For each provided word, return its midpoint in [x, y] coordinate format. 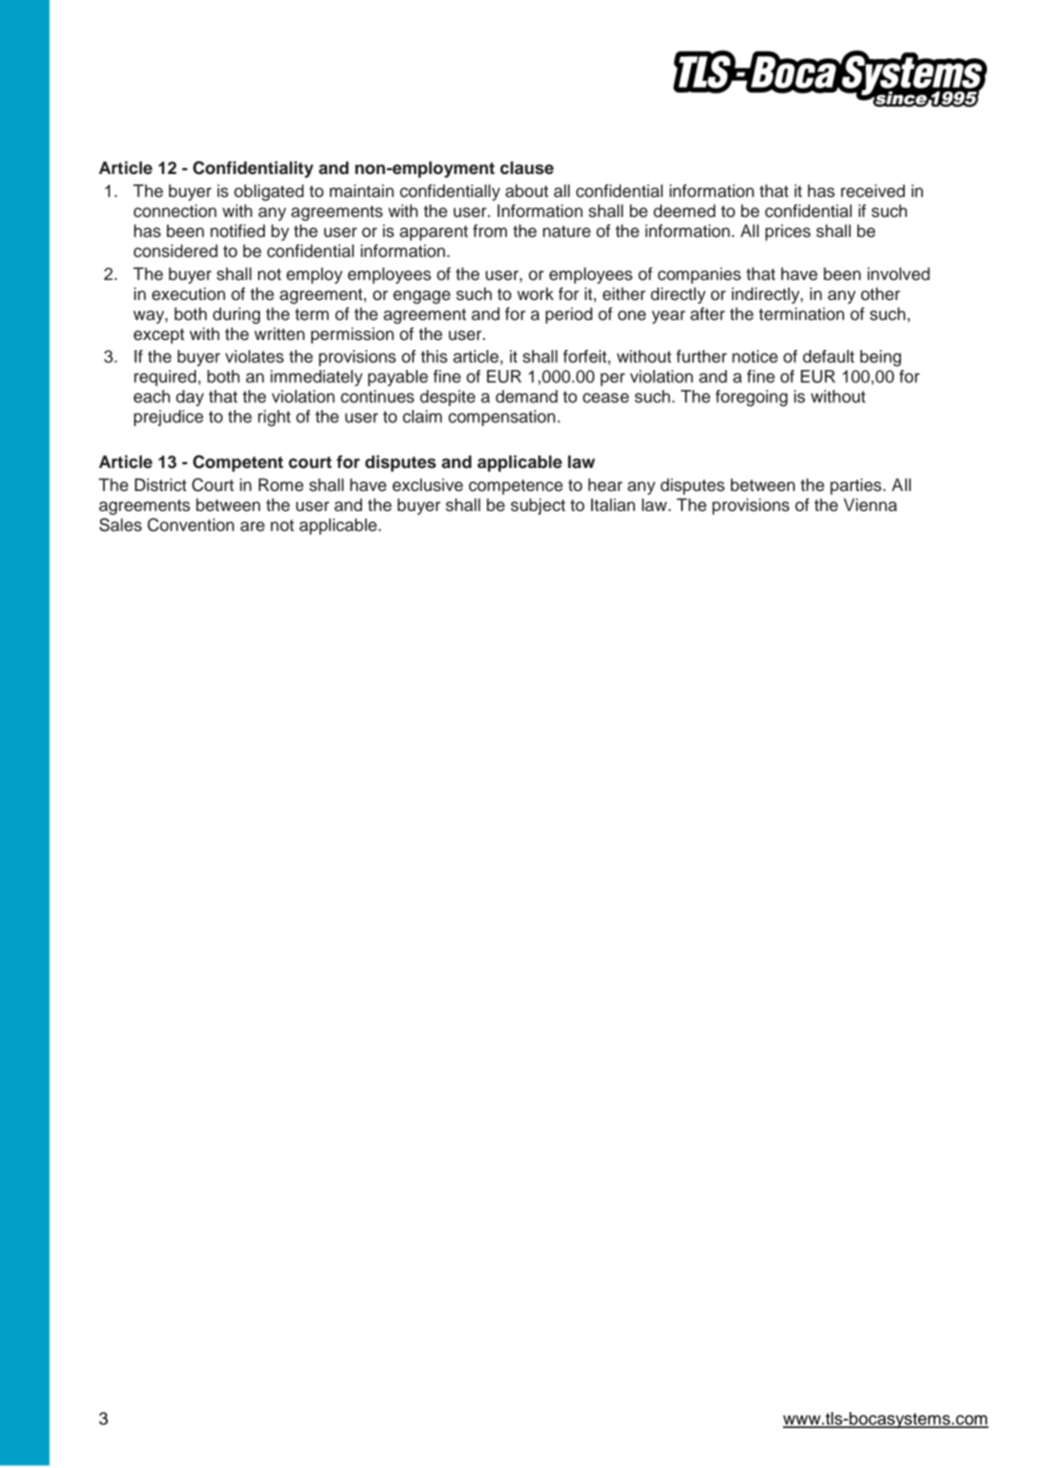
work [535, 294]
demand [527, 396]
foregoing [752, 398]
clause [527, 168]
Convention [190, 525]
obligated [269, 192]
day [190, 398]
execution [188, 294]
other [880, 294]
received [873, 191]
